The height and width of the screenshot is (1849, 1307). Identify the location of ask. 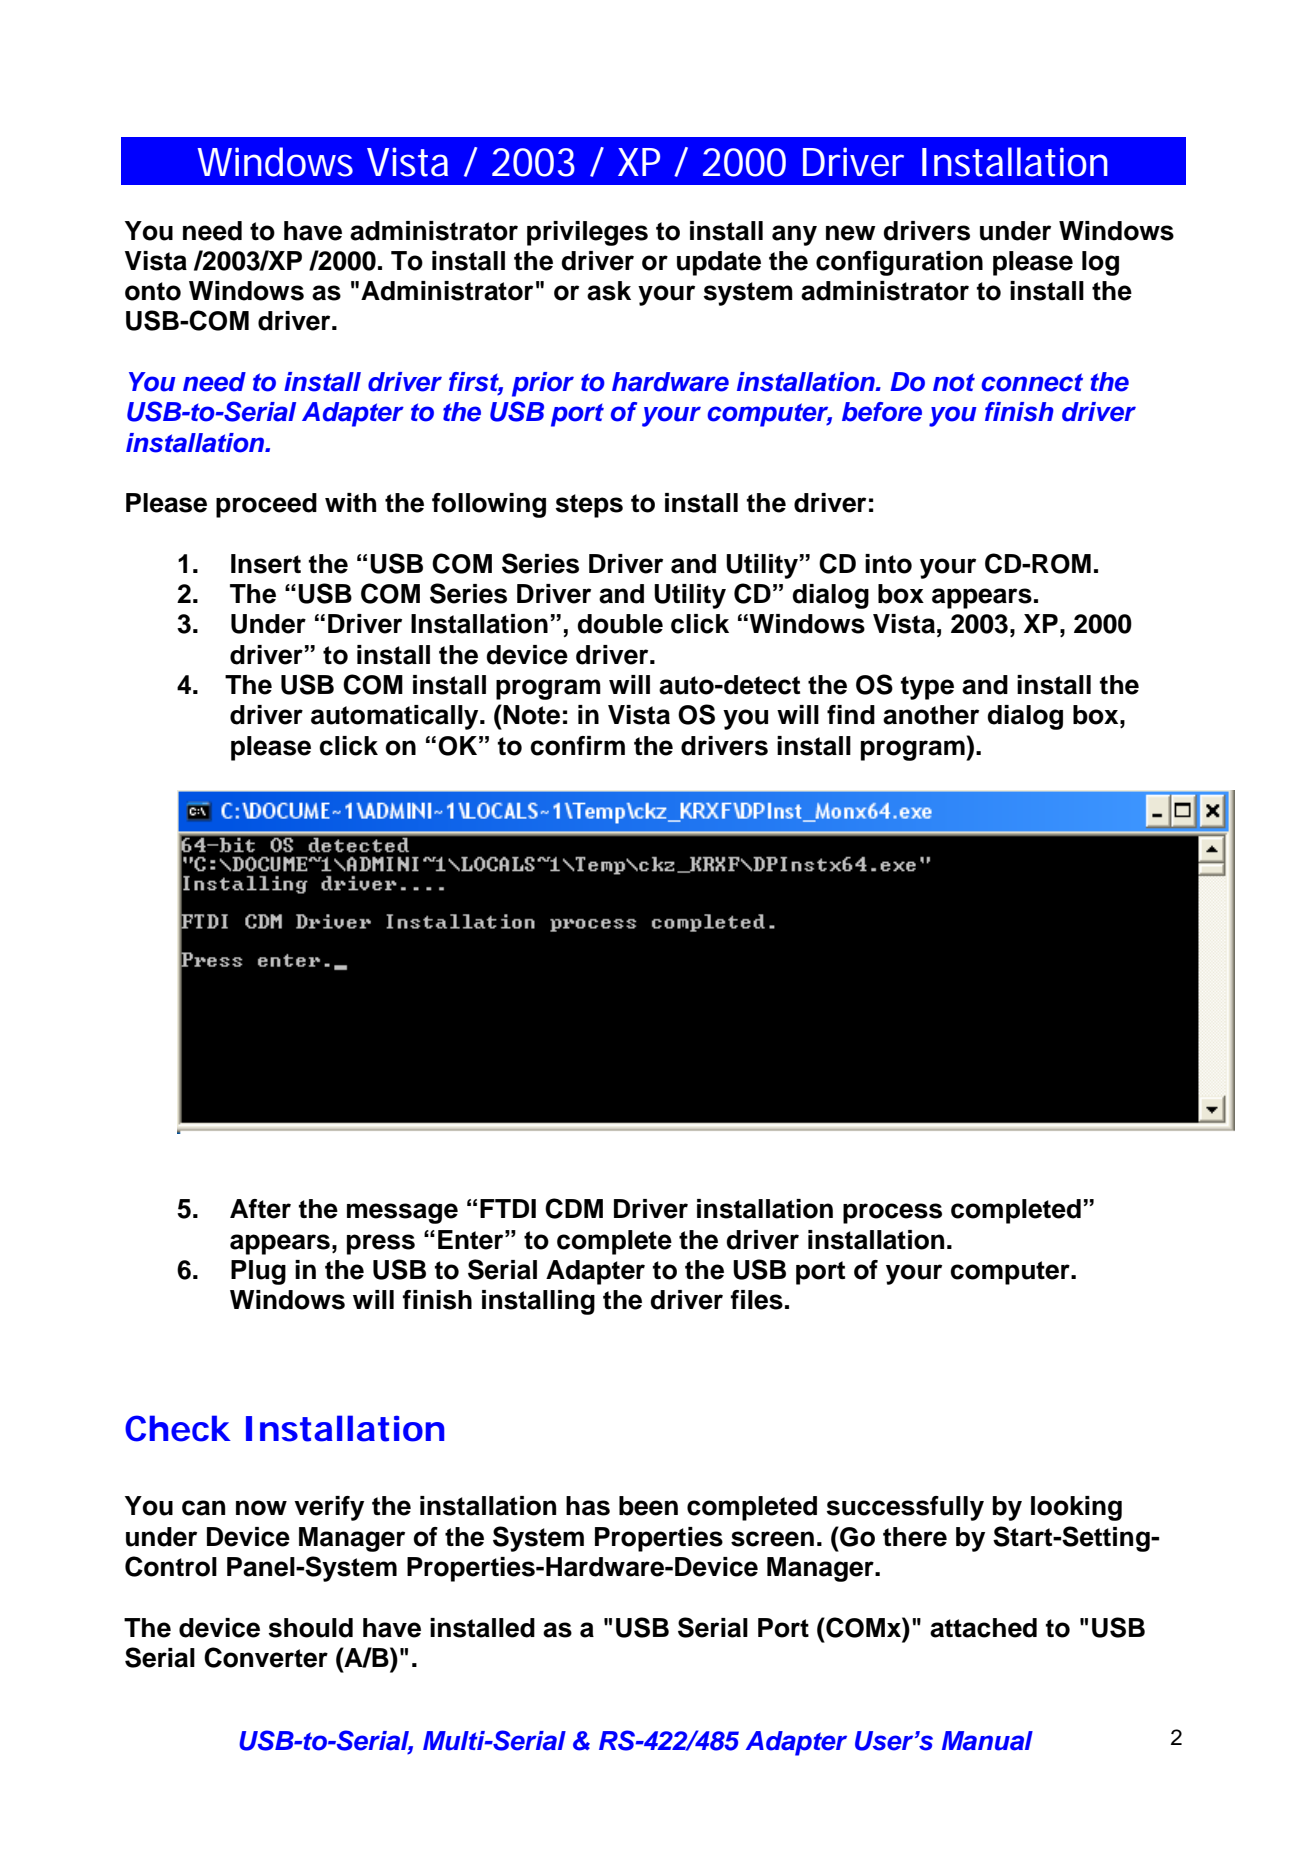
(609, 291).
